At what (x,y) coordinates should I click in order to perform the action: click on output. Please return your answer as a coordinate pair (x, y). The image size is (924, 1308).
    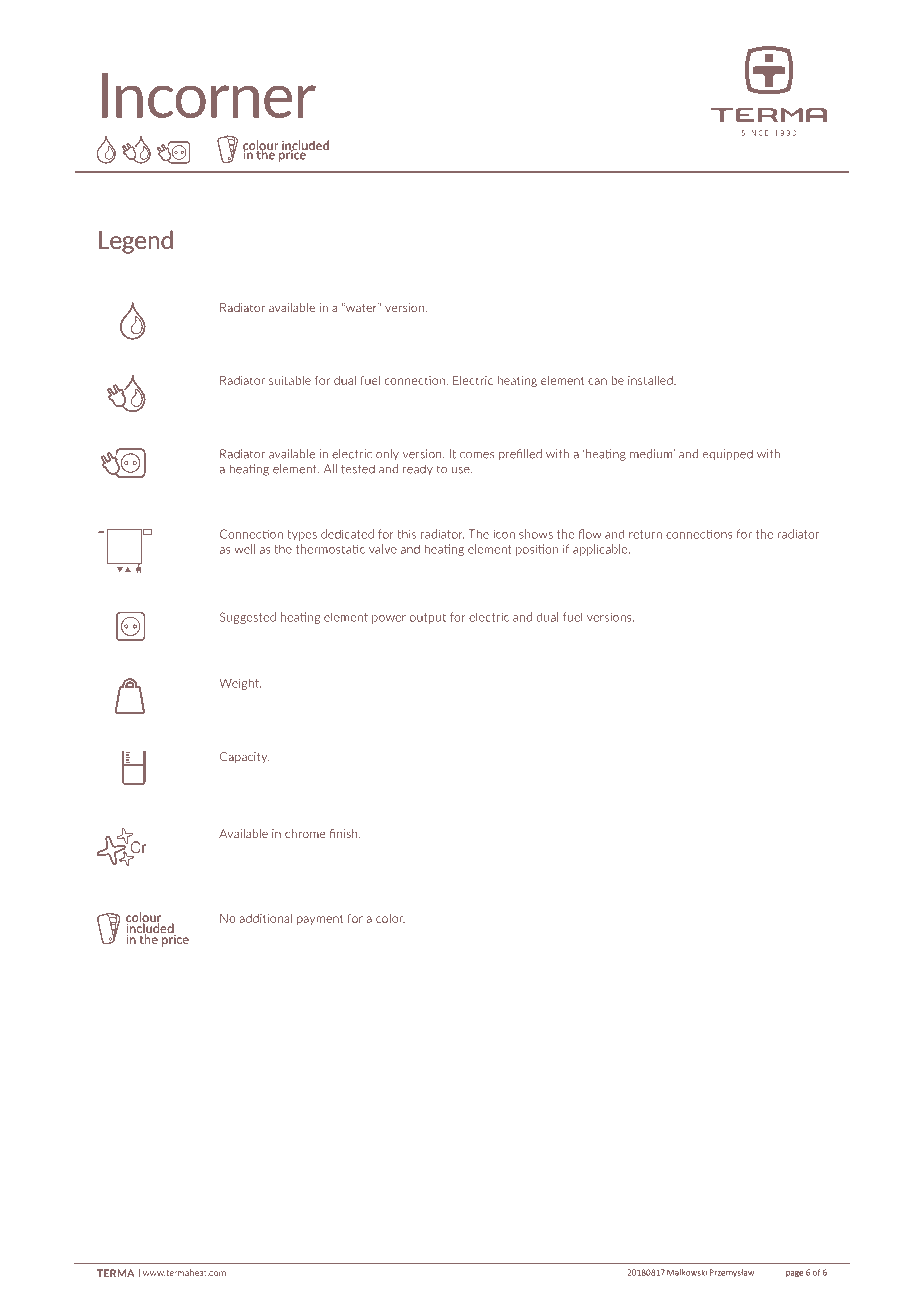
    Looking at the image, I should click on (428, 618).
